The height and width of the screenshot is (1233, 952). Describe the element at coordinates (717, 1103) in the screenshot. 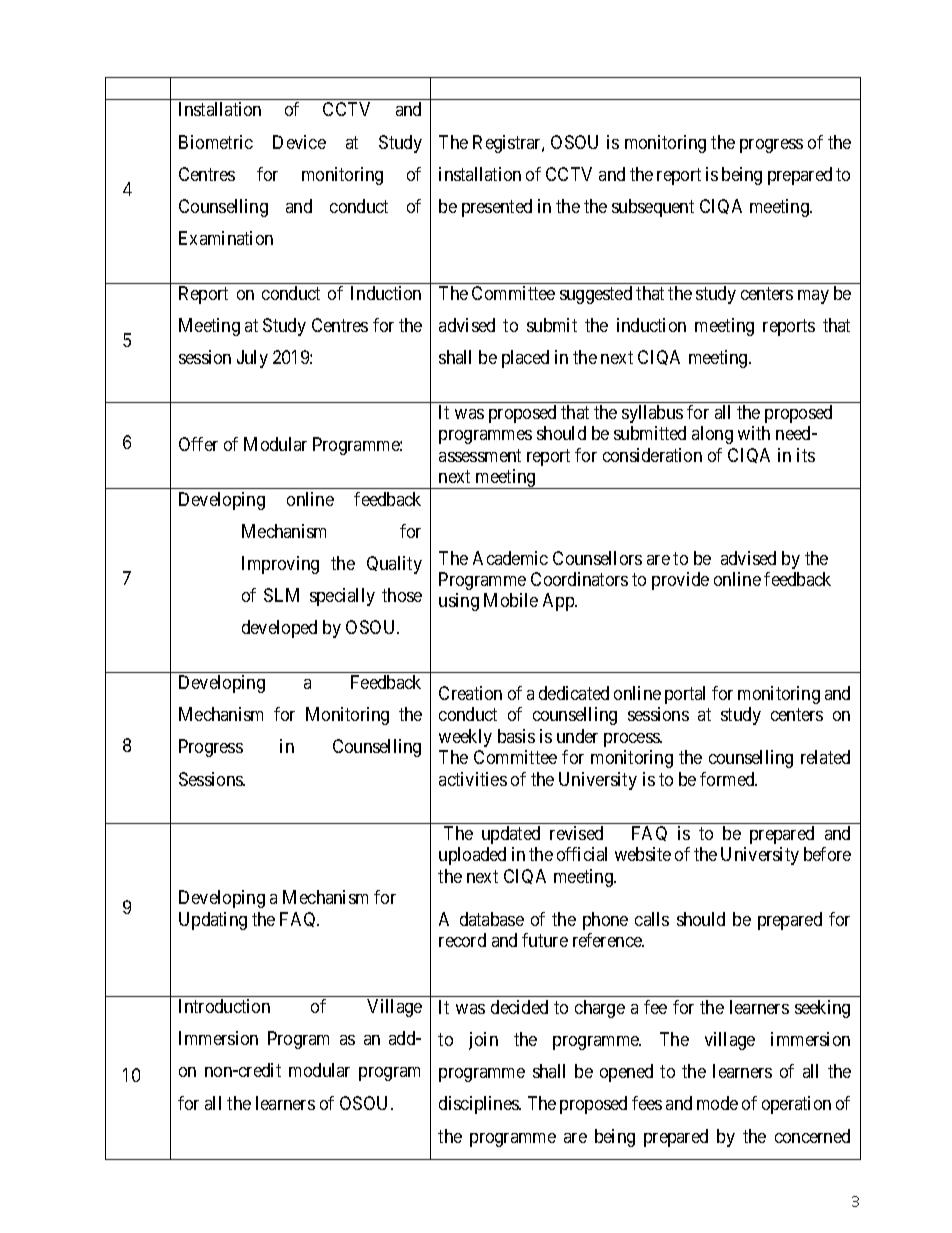

I see `mode` at that location.
